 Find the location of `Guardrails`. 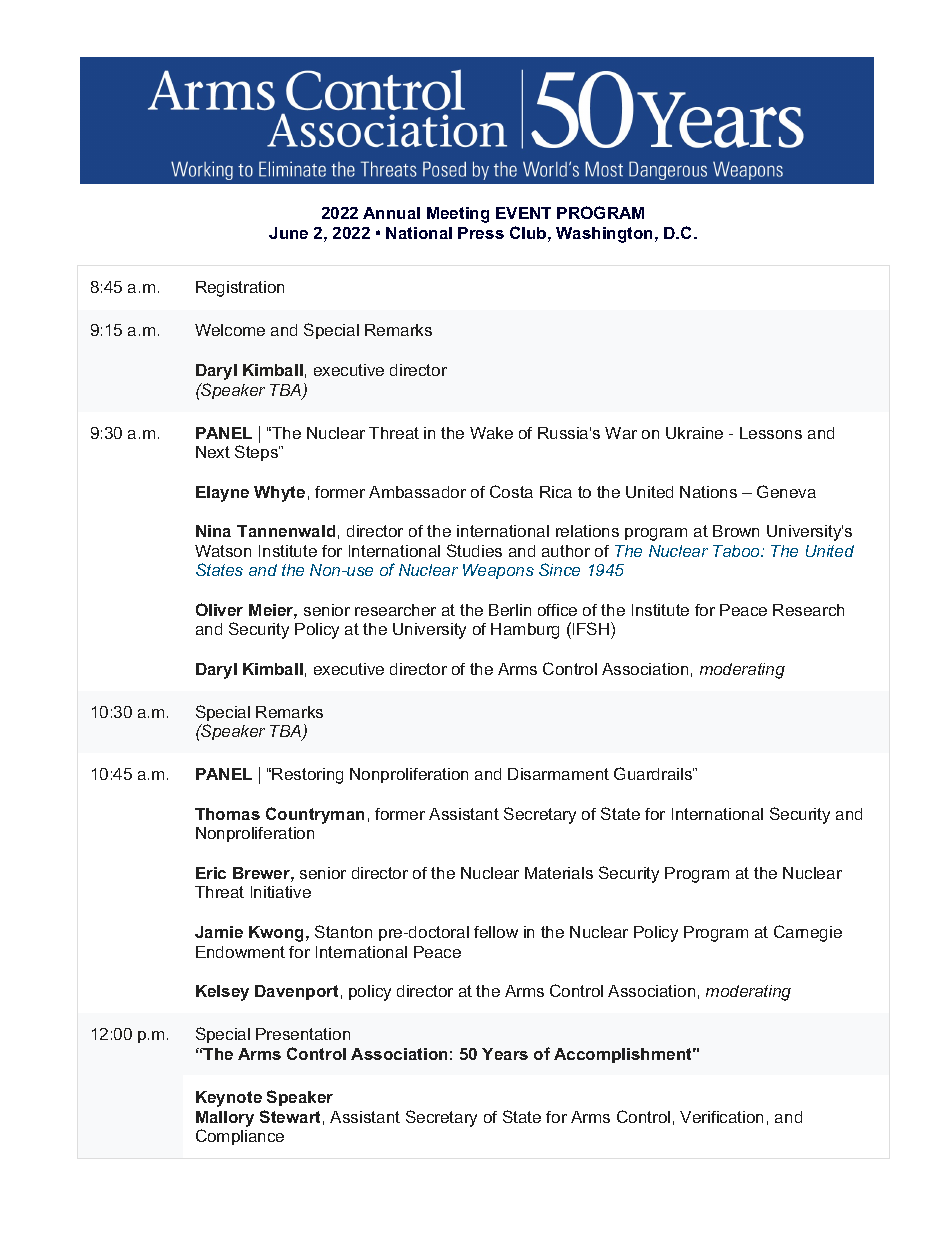

Guardrails is located at coordinates (654, 773).
